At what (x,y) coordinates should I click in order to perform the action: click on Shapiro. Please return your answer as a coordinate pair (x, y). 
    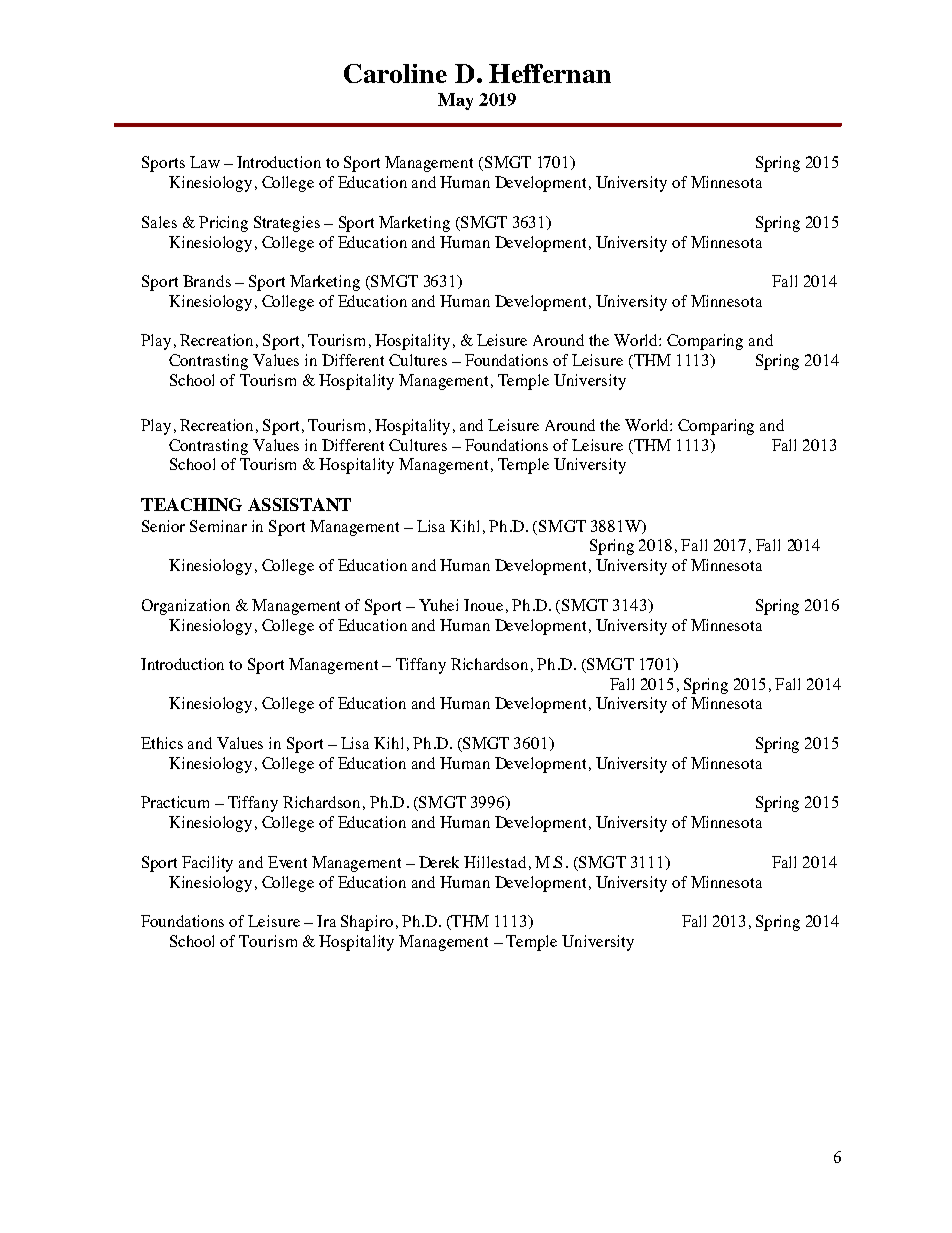
    Looking at the image, I should click on (367, 923).
